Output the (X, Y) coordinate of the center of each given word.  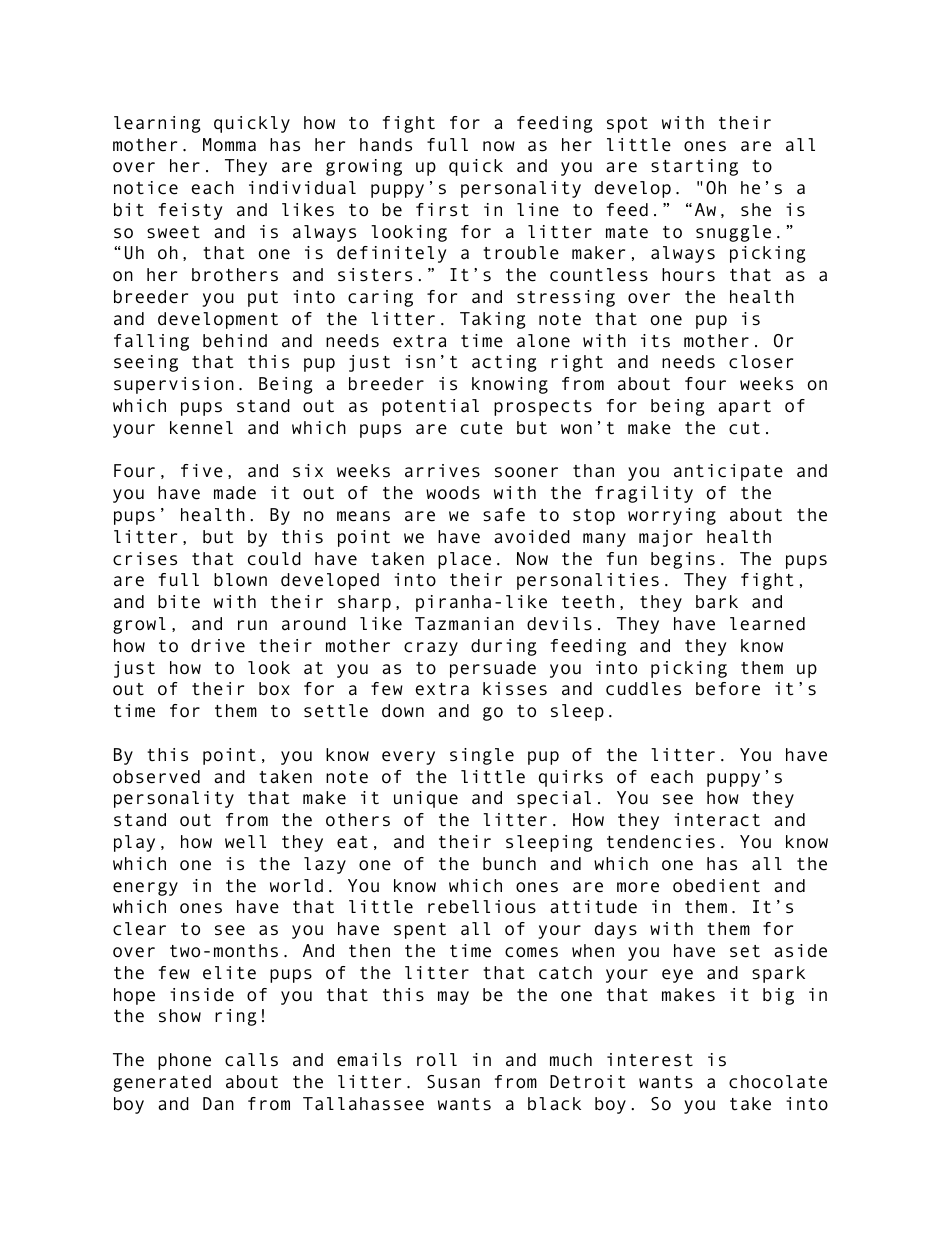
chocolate (778, 1082)
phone (184, 1061)
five (202, 471)
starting (694, 167)
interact (717, 820)
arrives (442, 471)
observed (156, 777)
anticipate (728, 472)
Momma (229, 145)
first (442, 210)
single (482, 756)
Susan (453, 1082)
